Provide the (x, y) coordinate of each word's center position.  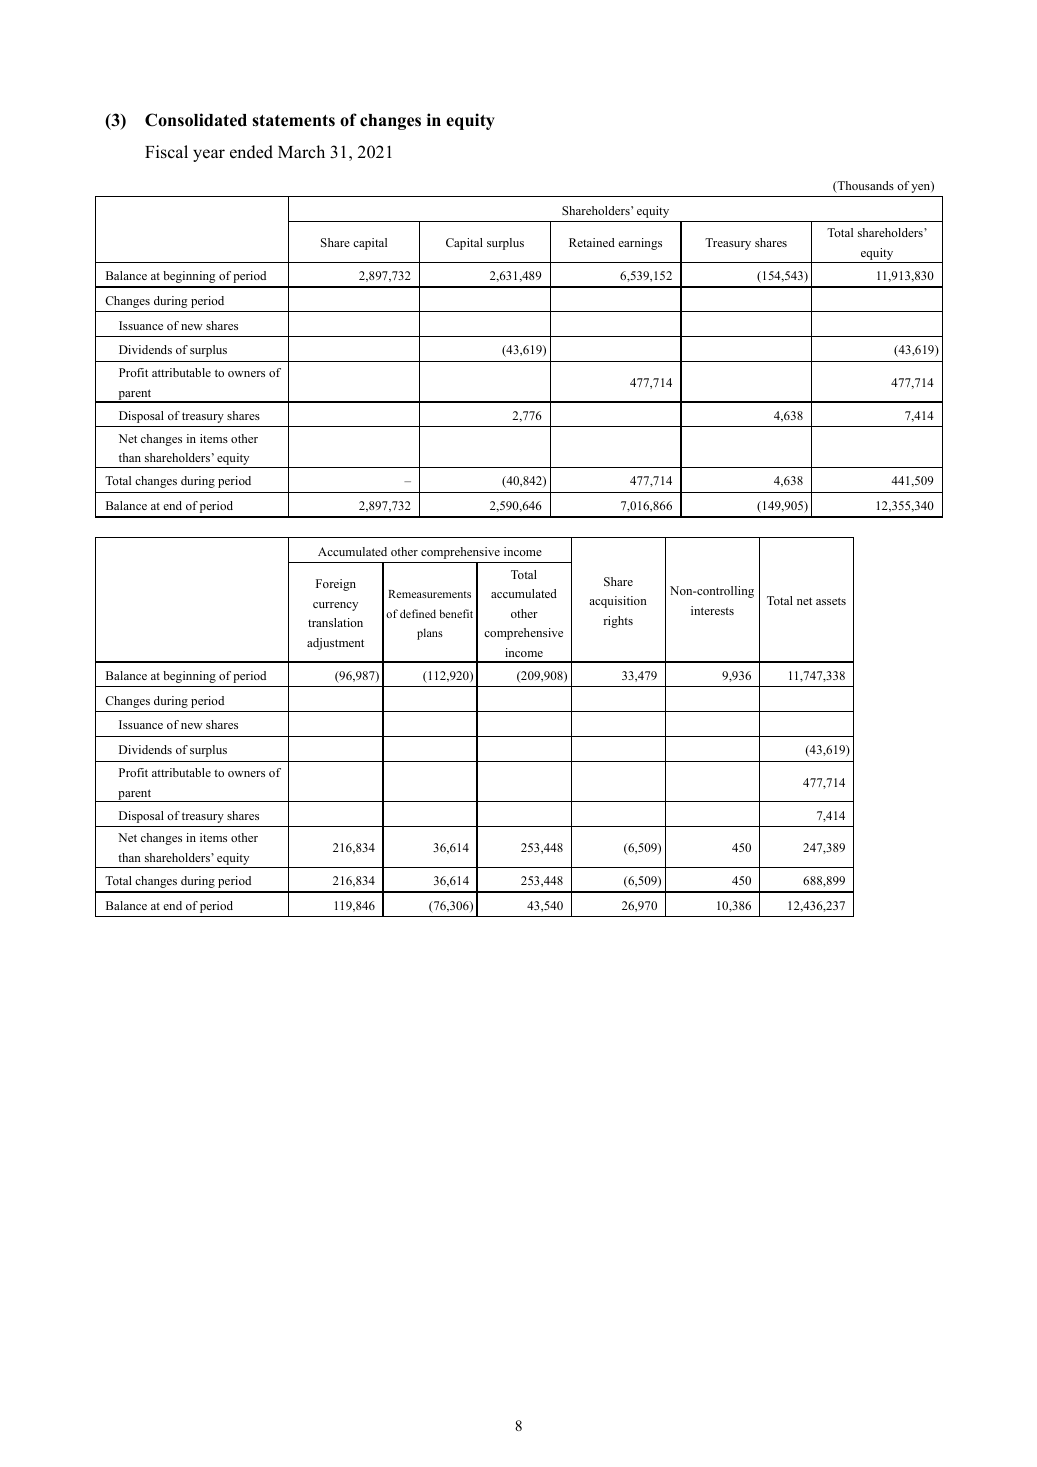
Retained (592, 242)
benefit (456, 613)
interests (712, 610)
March (301, 151)
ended (251, 152)
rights (618, 622)
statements (294, 121)
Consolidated (196, 120)
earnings (640, 244)
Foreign (336, 585)
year (209, 155)
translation (335, 622)
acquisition (618, 602)
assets (831, 601)
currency (335, 606)
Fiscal (166, 152)
